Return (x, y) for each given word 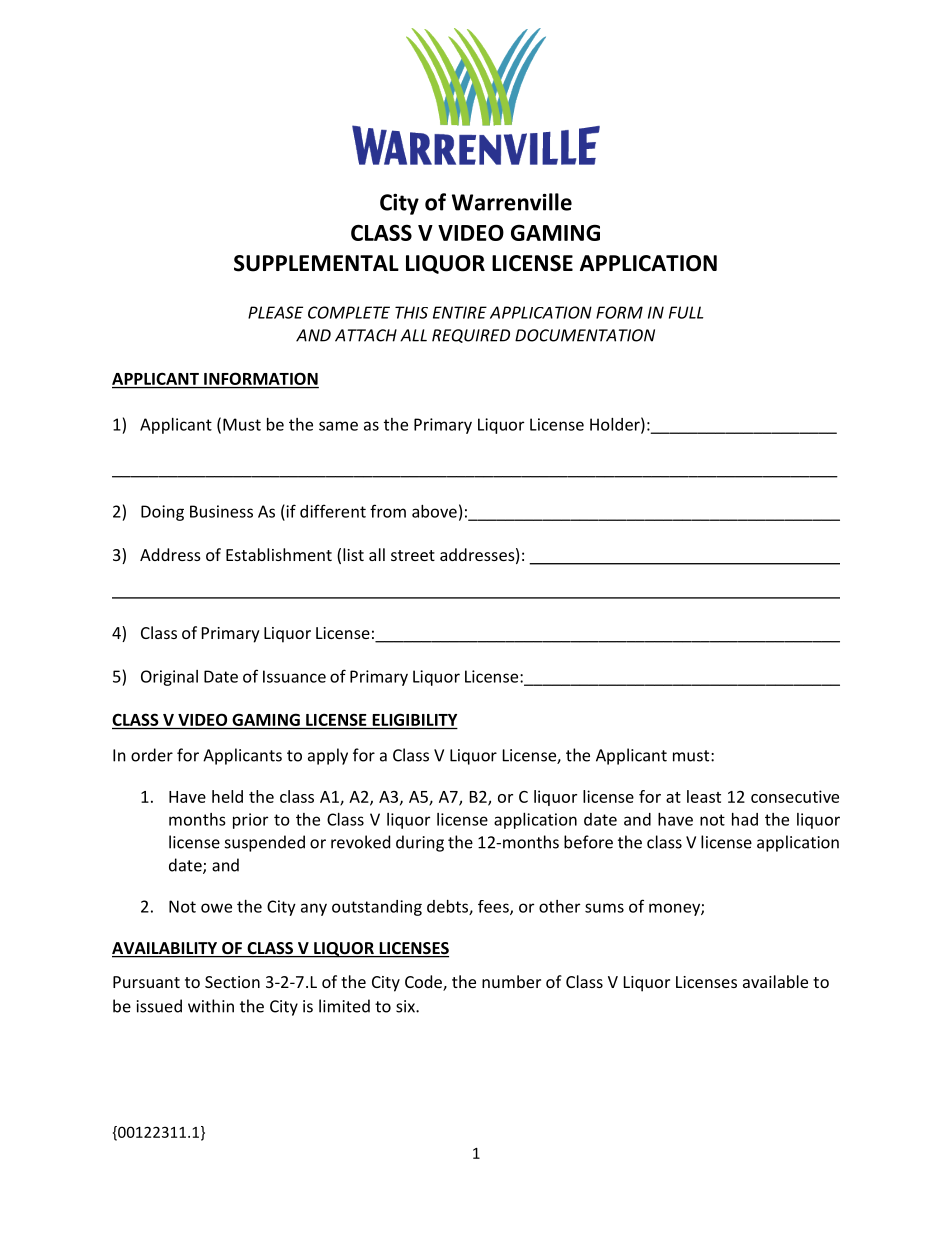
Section (232, 982)
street (413, 555)
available (775, 981)
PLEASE (275, 312)
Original (169, 678)
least (704, 796)
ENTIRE (460, 312)
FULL (686, 312)
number (511, 981)
